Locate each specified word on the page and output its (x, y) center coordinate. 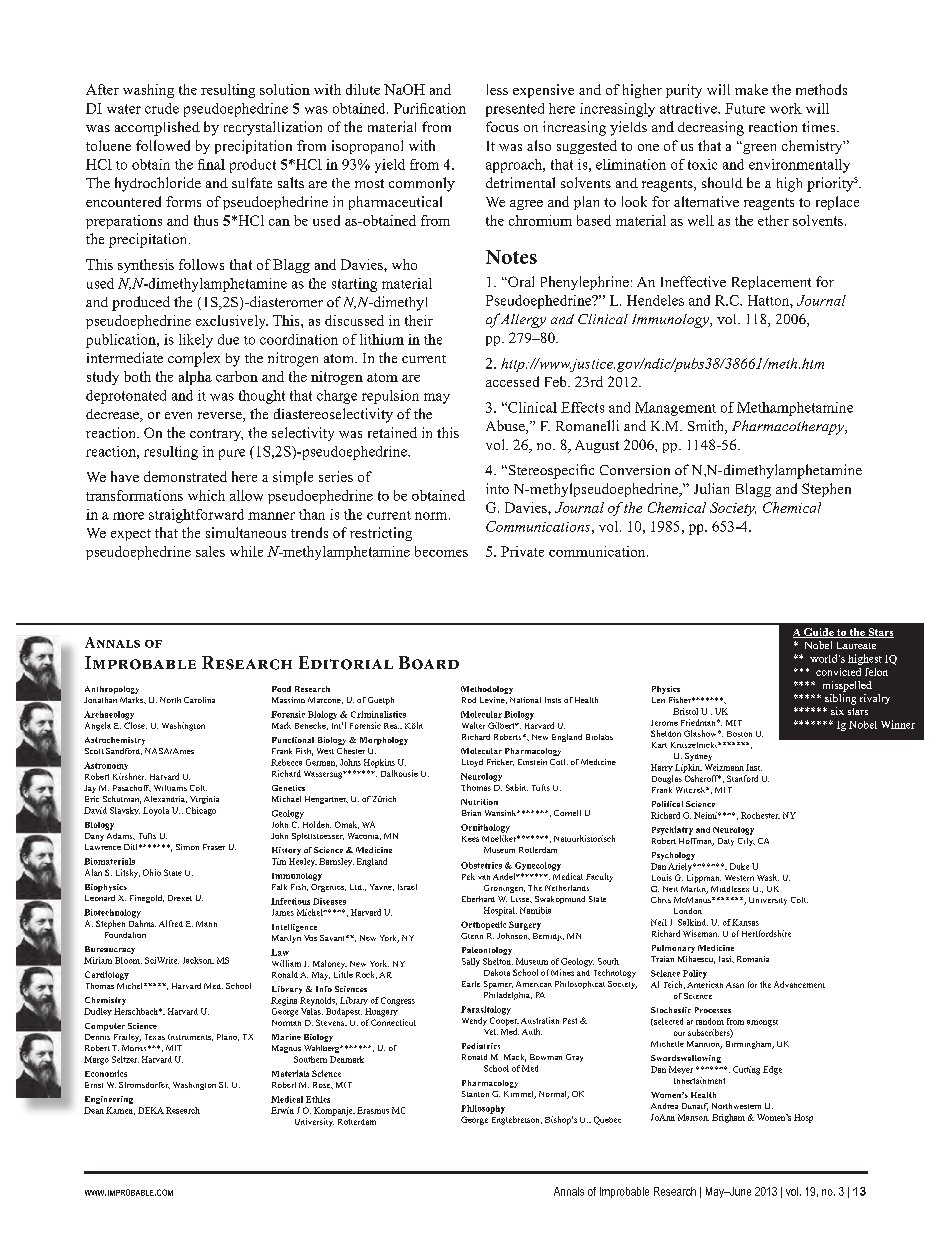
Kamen (120, 1111)
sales (210, 551)
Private (522, 551)
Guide (819, 633)
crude (162, 108)
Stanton (475, 1094)
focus (502, 126)
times (820, 126)
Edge (772, 1070)
